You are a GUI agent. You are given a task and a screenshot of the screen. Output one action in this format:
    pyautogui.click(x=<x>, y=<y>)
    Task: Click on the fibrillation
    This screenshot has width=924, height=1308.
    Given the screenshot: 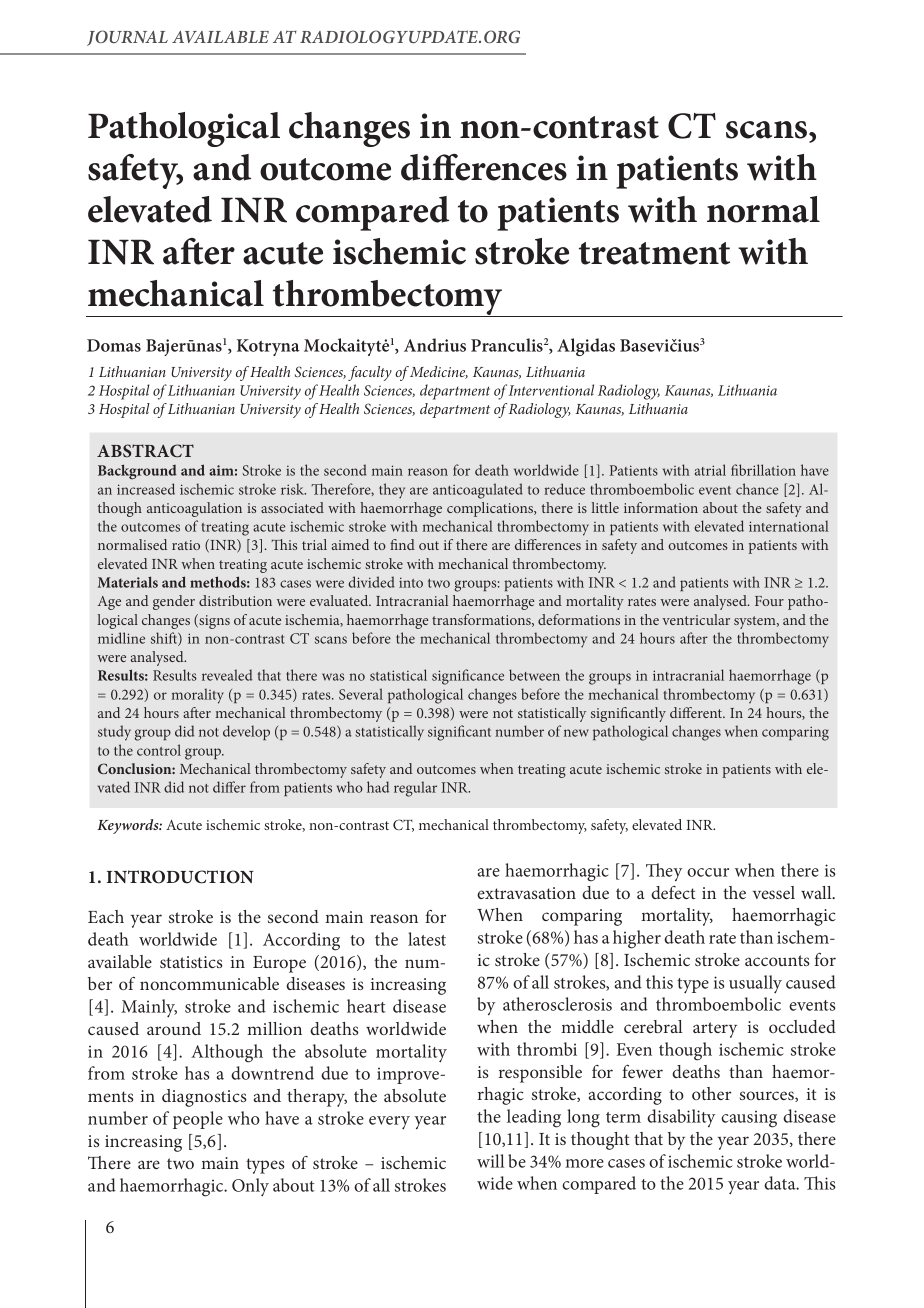 What is the action you would take?
    pyautogui.click(x=763, y=470)
